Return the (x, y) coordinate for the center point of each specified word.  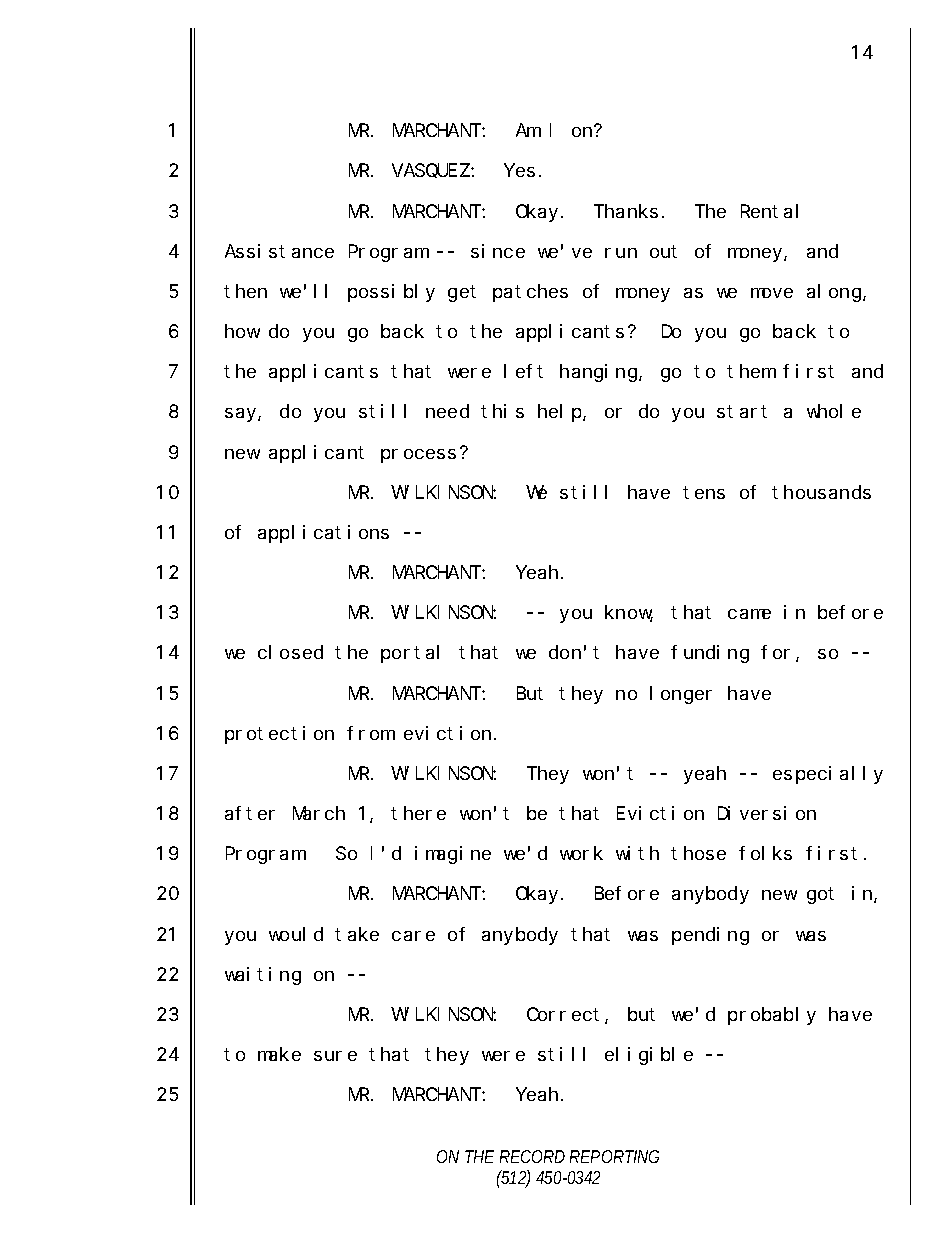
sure (335, 1056)
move (772, 293)
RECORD (532, 1156)
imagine (453, 855)
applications (323, 534)
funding (710, 654)
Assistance (279, 251)
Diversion (767, 813)
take (357, 934)
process (418, 456)
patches (530, 293)
